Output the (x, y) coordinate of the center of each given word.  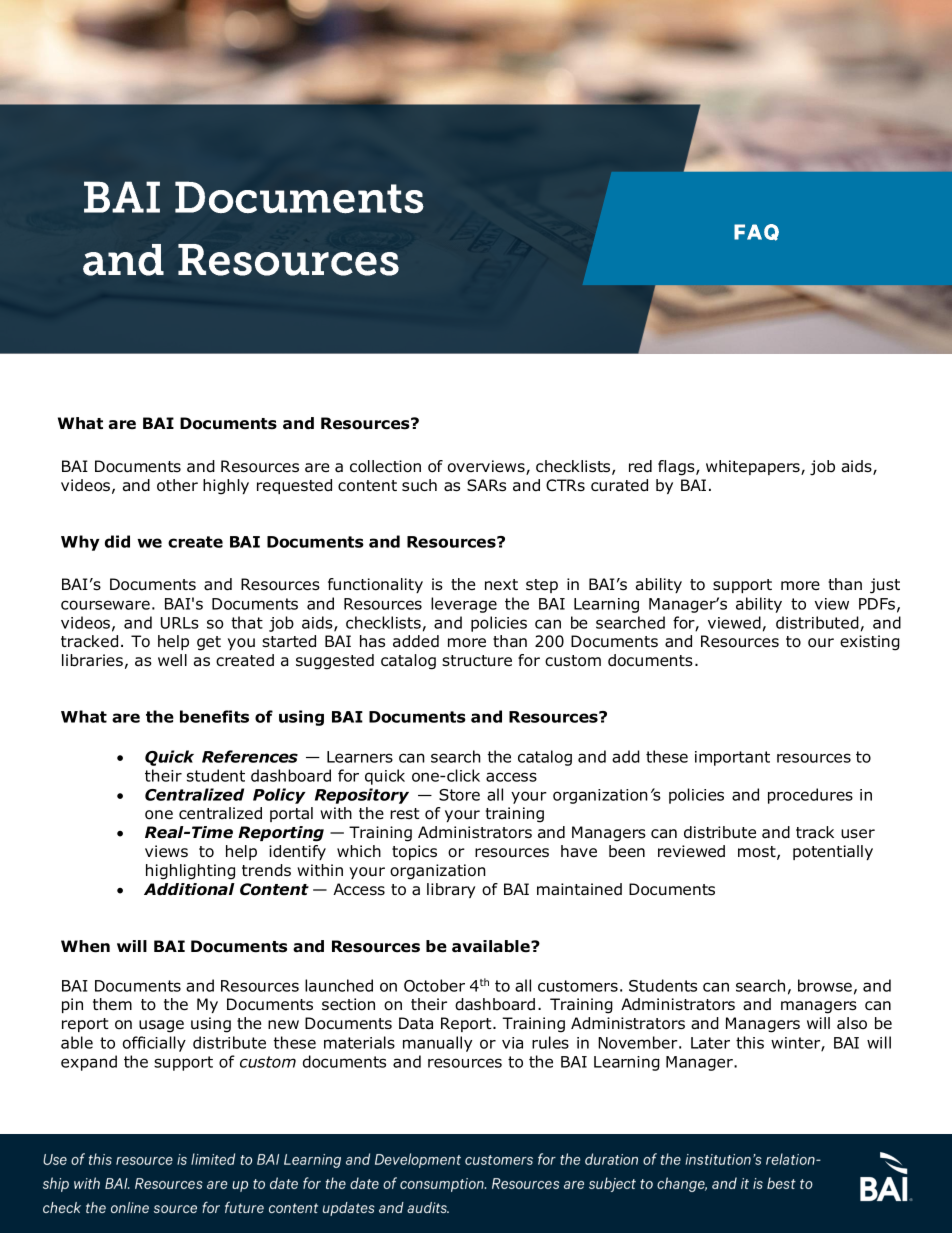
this (750, 1042)
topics (414, 852)
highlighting (190, 872)
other (177, 485)
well (172, 660)
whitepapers (754, 467)
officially (154, 1044)
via (512, 1043)
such (419, 485)
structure (477, 661)
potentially (833, 852)
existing (870, 643)
